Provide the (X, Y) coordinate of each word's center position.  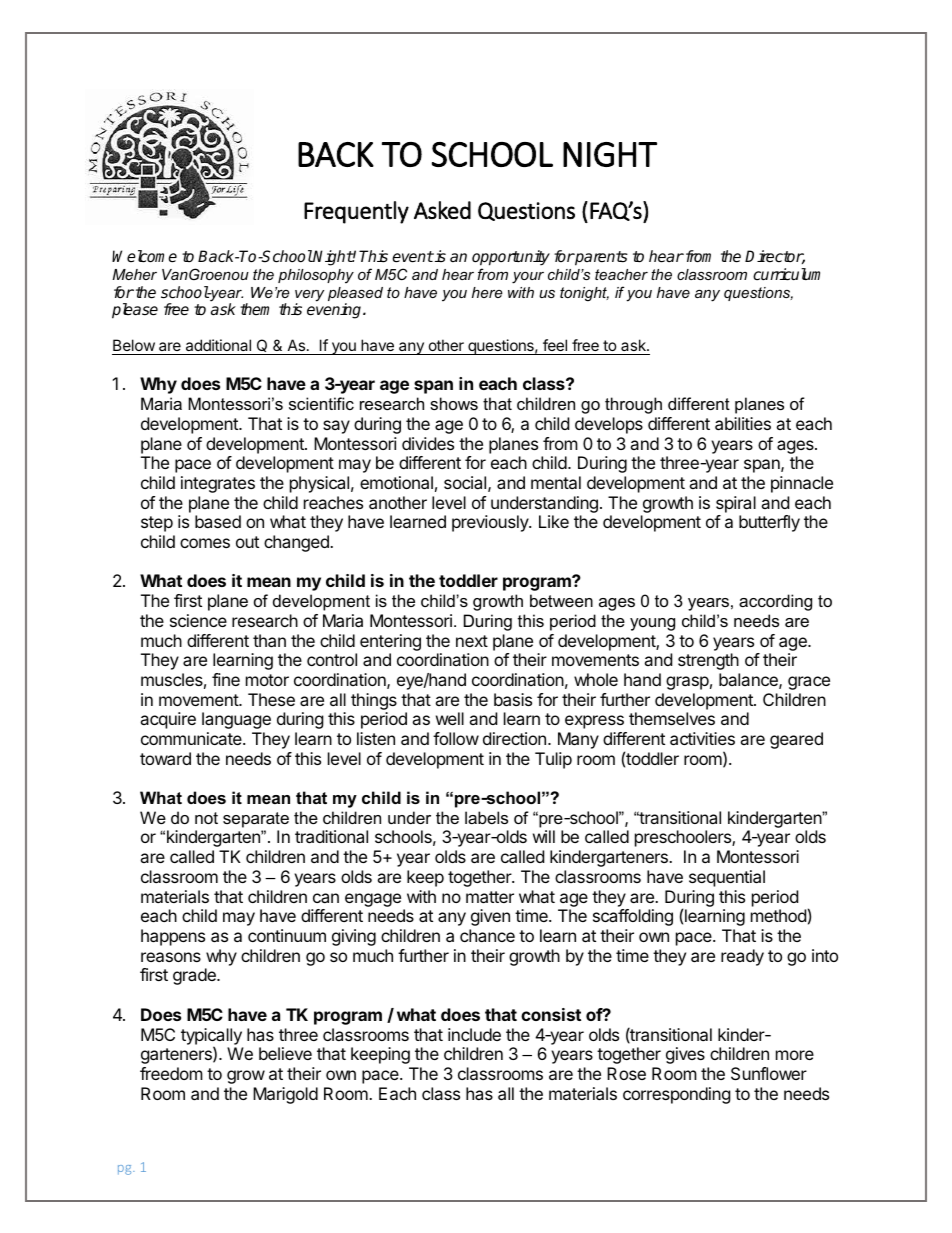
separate (256, 820)
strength (708, 661)
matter (490, 897)
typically (211, 1037)
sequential (727, 878)
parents (601, 258)
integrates (218, 484)
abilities (743, 423)
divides (428, 443)
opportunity (511, 258)
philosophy (316, 276)
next (472, 641)
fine (226, 679)
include (474, 1034)
